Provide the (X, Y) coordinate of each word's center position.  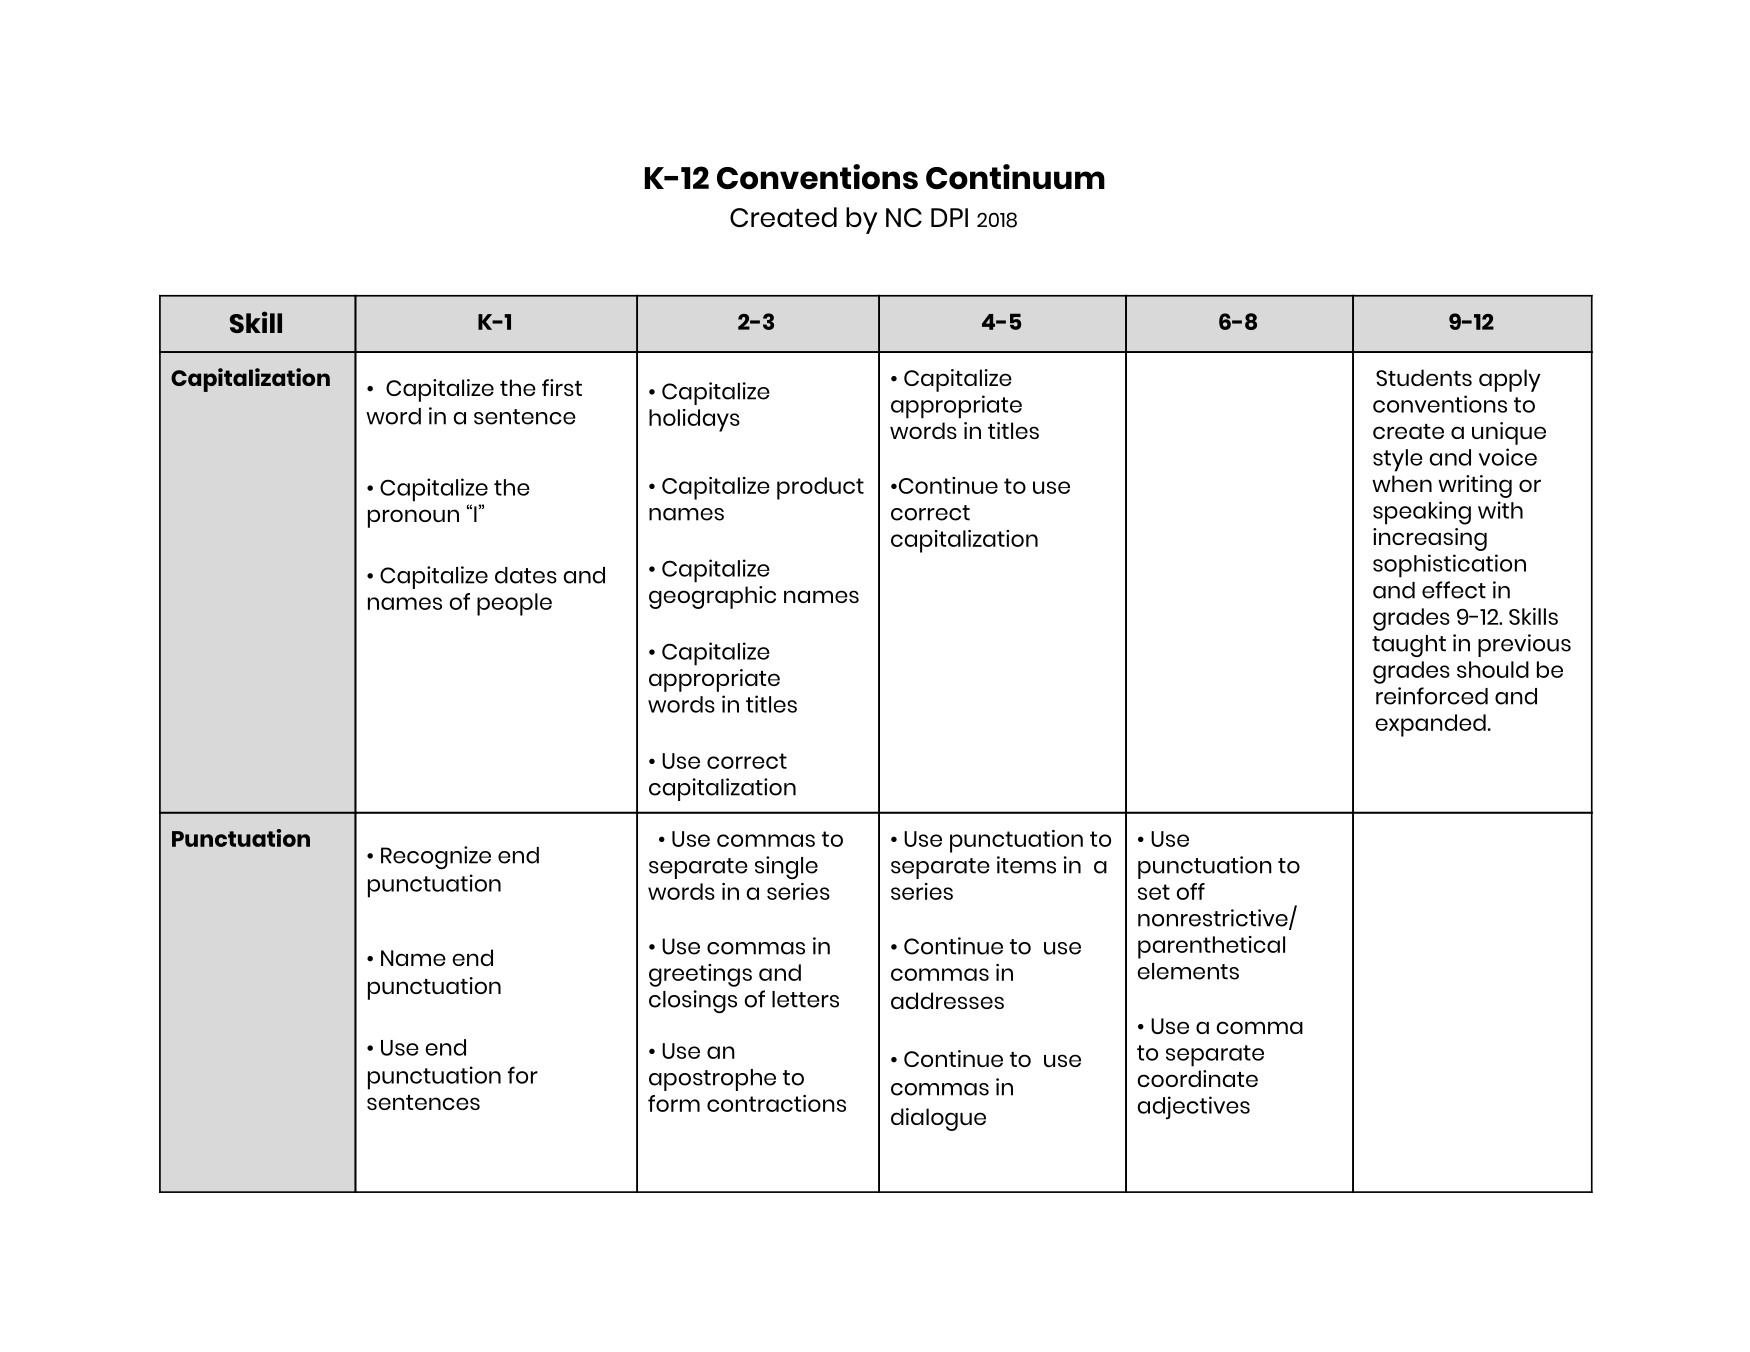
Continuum (1015, 177)
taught (1409, 646)
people (514, 604)
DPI (949, 217)
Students (1424, 377)
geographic (712, 597)
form (674, 1103)
